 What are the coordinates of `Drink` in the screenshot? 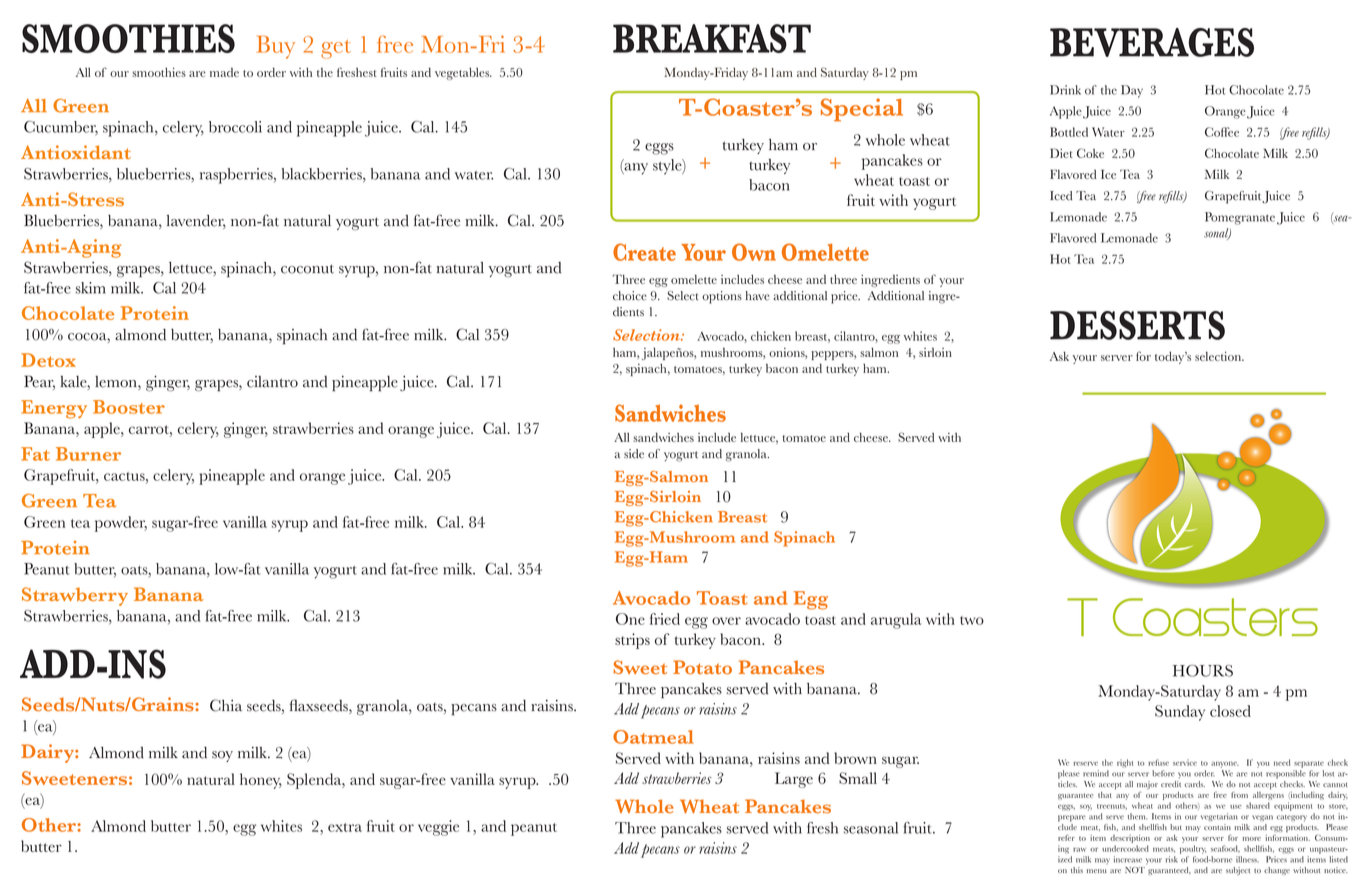 It's located at (1065, 90).
